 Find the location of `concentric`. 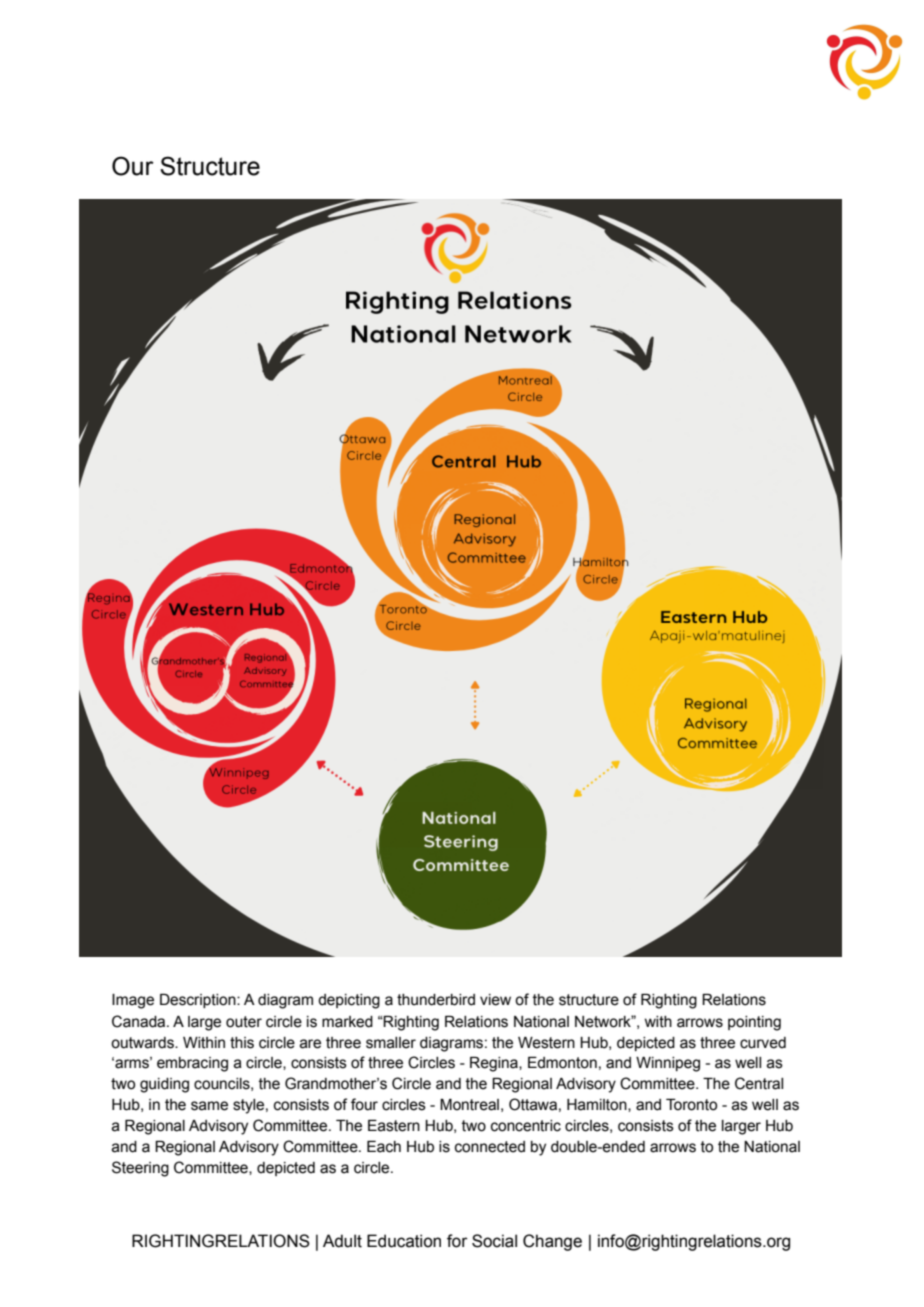

concentric is located at coordinates (526, 1126).
